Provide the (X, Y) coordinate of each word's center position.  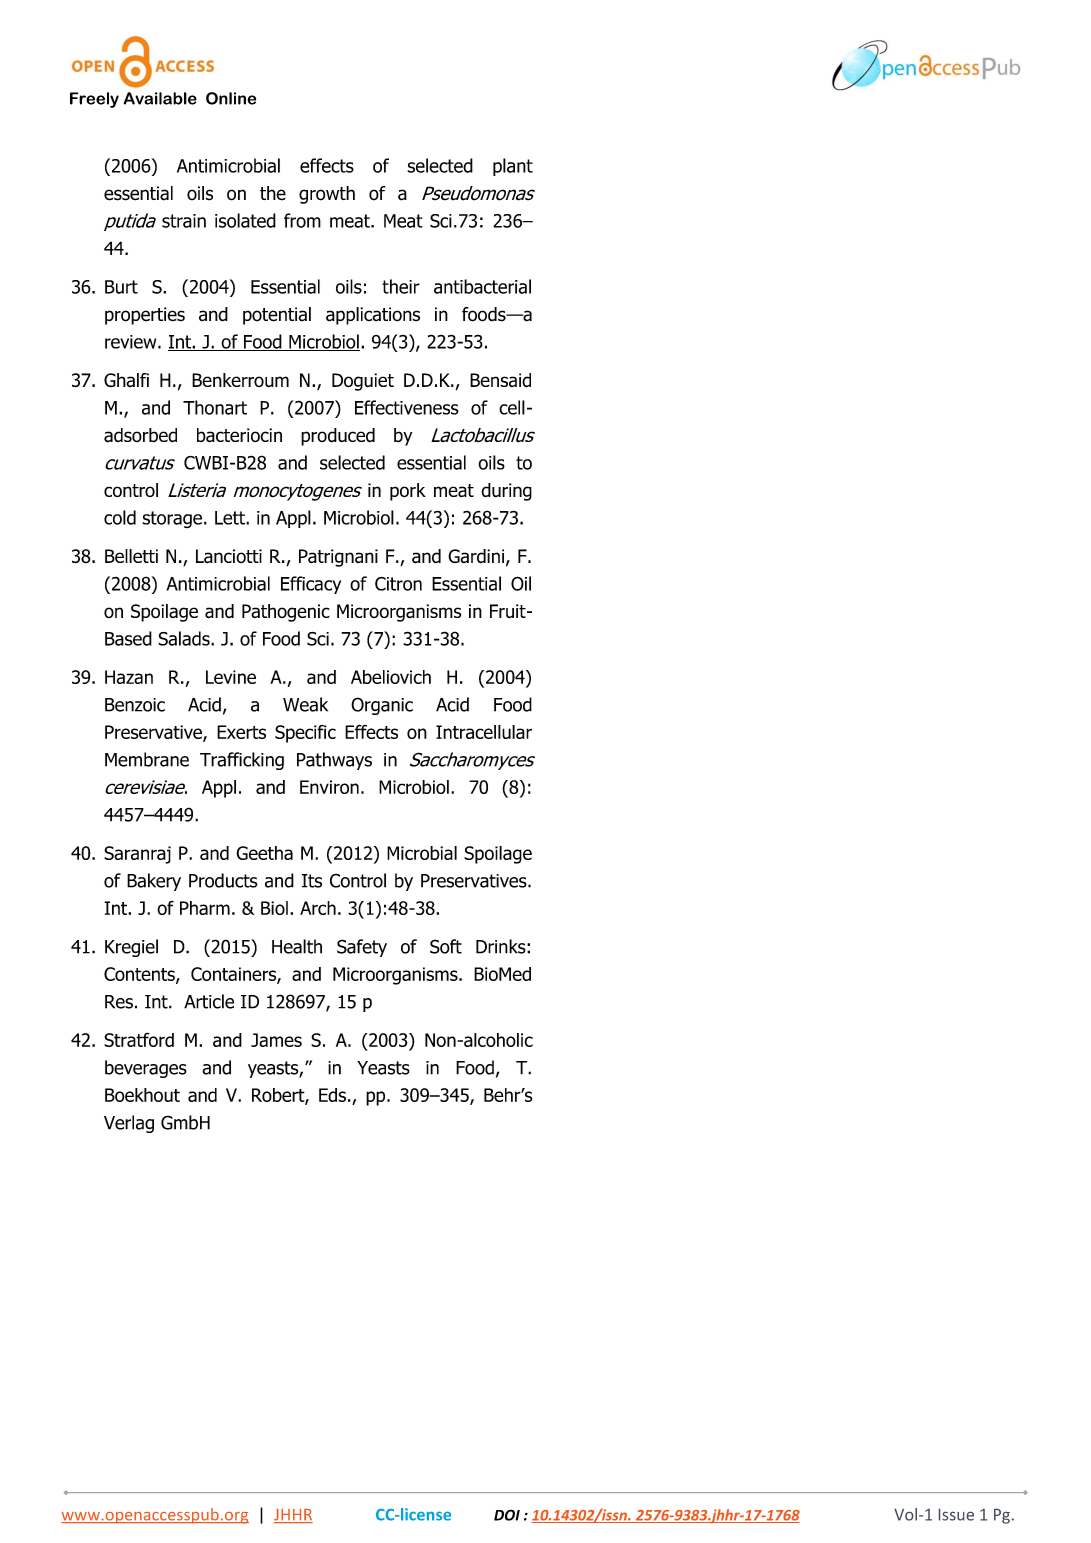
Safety (362, 948)
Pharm (205, 908)
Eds (332, 1095)
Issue (956, 1515)
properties (145, 316)
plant (513, 167)
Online (231, 98)
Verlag (129, 1124)
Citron (398, 584)
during (506, 492)
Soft (446, 946)
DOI (507, 1515)
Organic (382, 706)
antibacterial (482, 286)
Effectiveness (407, 407)
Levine (231, 677)
